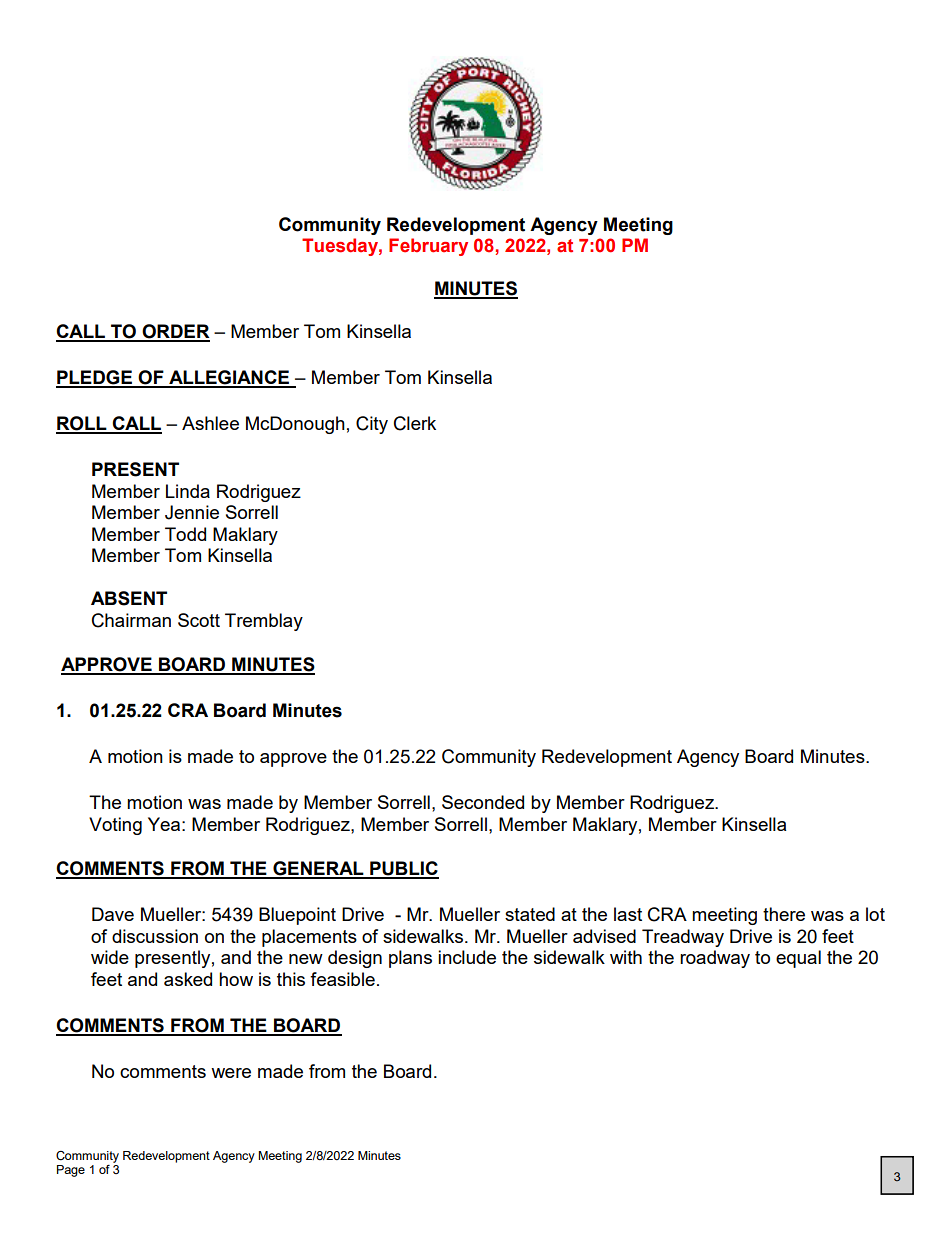  Describe the element at coordinates (71, 1171) in the screenshot. I see `Page` at that location.
